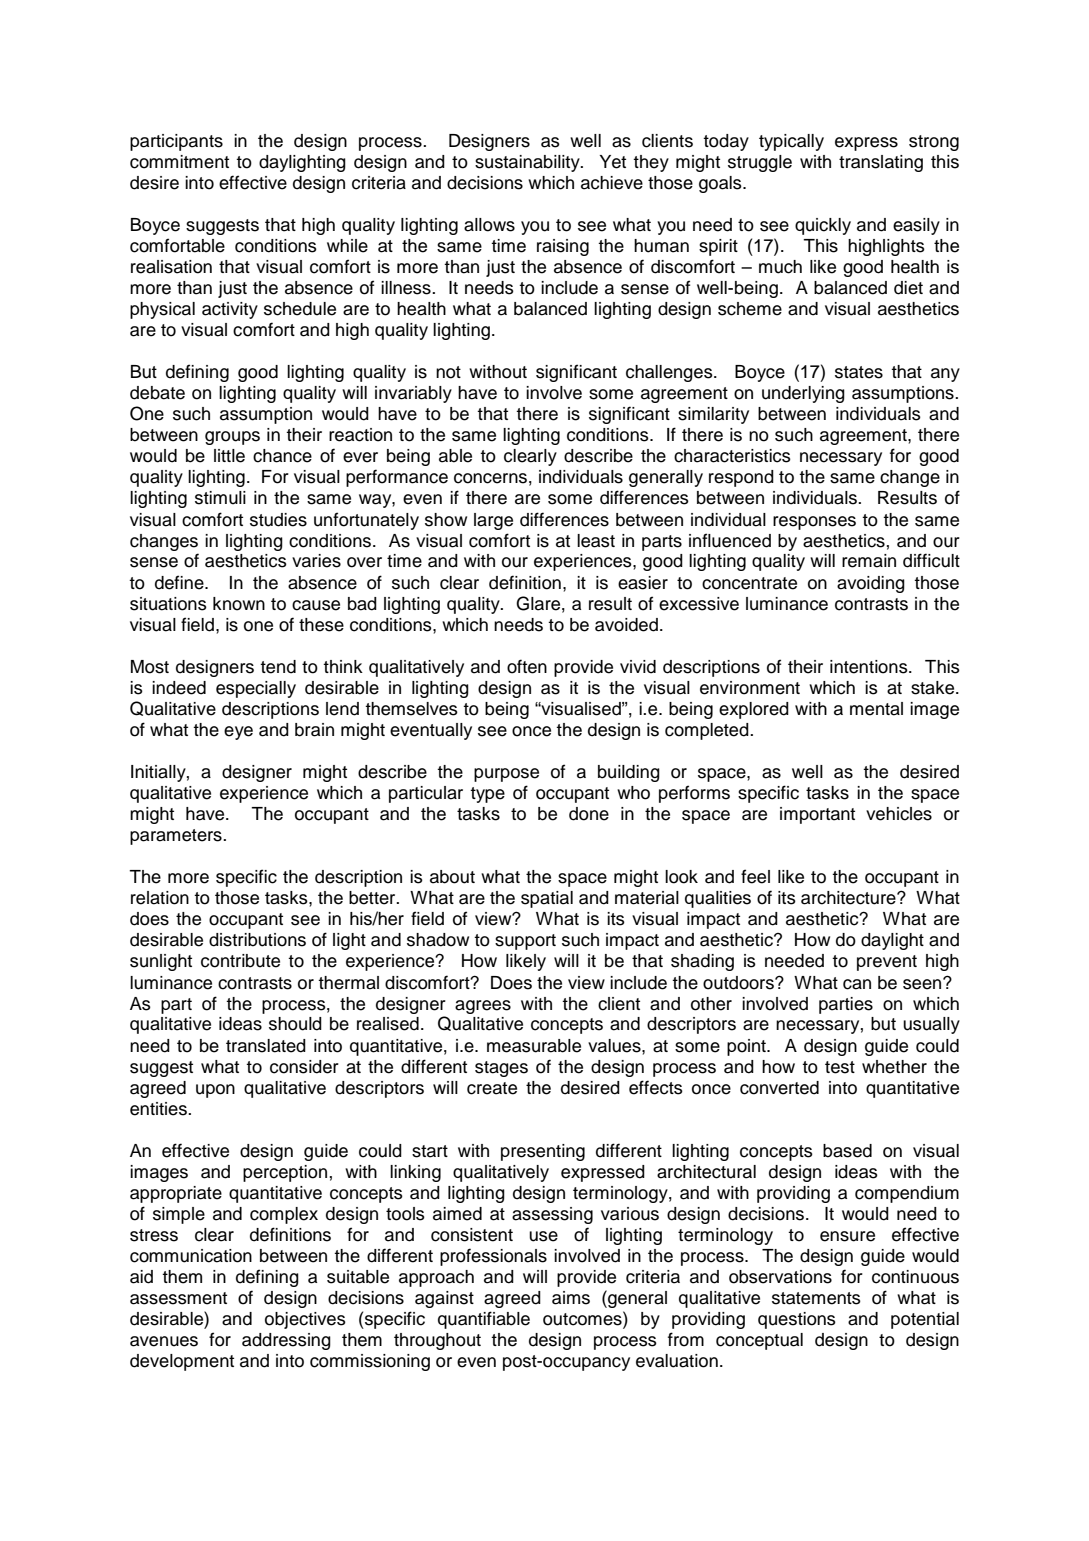 The image size is (1089, 1541). Describe the element at coordinates (849, 898) in the image. I see `architecture` at that location.
